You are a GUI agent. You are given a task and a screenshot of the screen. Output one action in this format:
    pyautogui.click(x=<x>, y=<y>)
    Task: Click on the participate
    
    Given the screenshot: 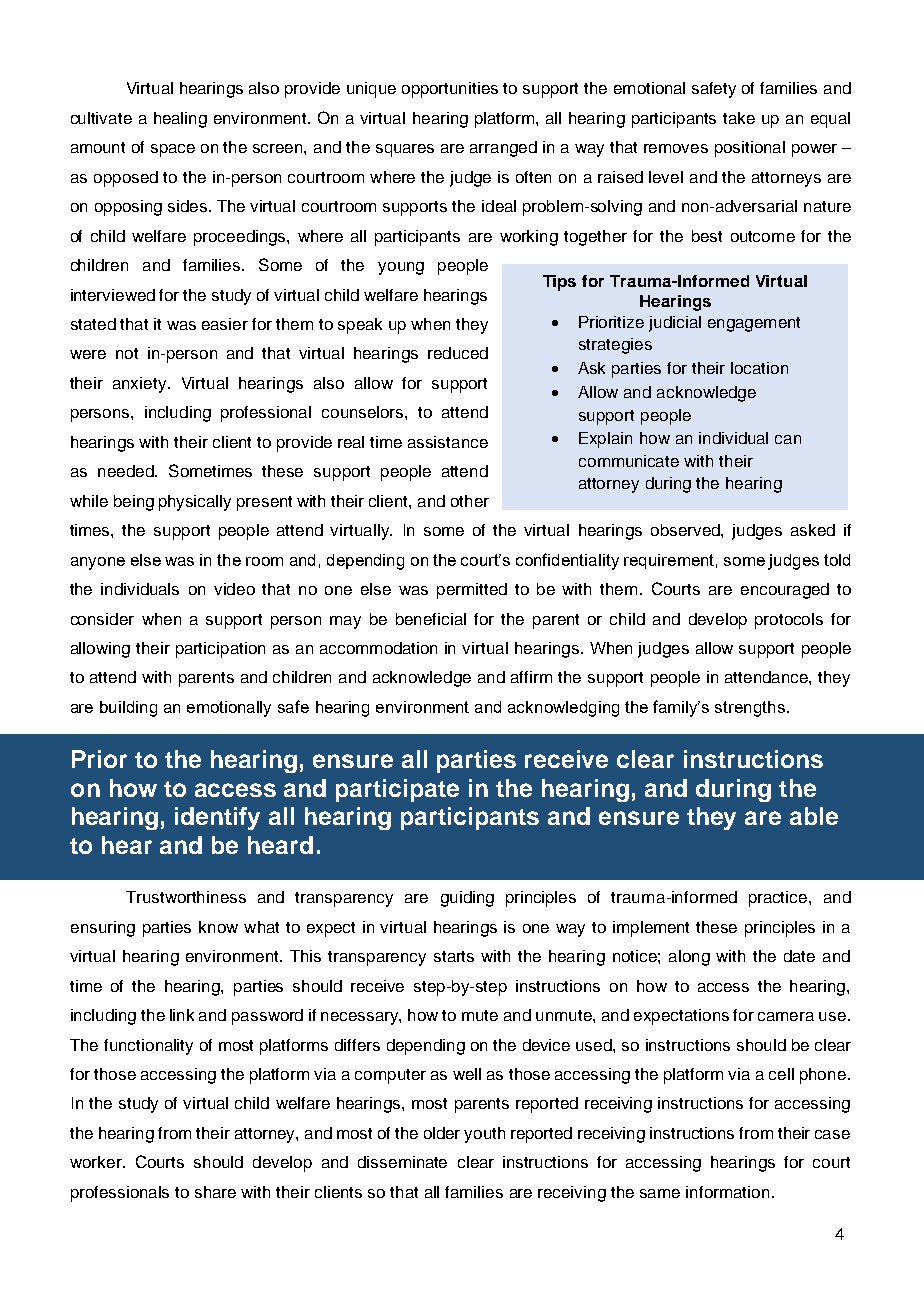 What is the action you would take?
    pyautogui.click(x=397, y=790)
